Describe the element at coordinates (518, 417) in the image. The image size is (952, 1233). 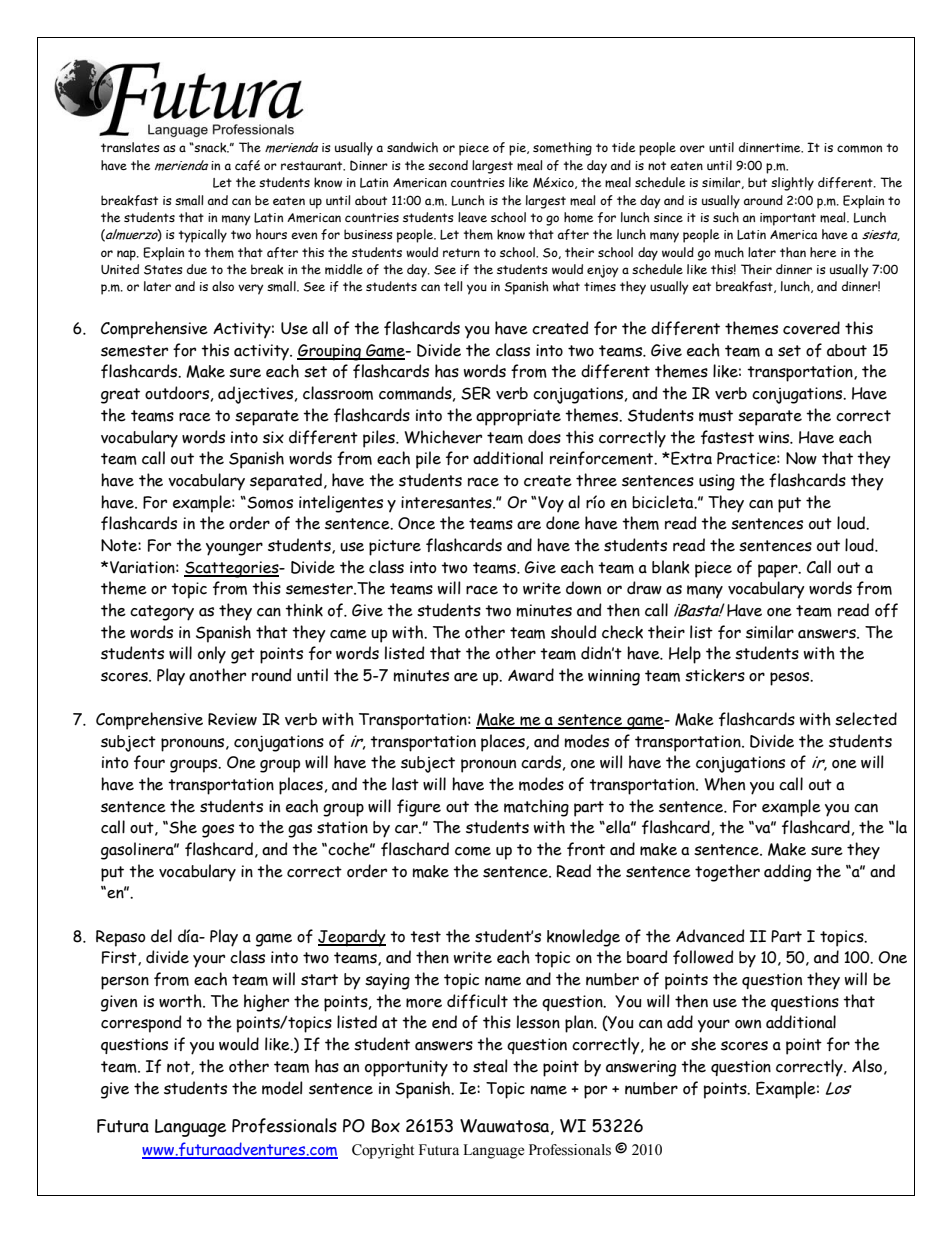
I see `appropriate` at that location.
